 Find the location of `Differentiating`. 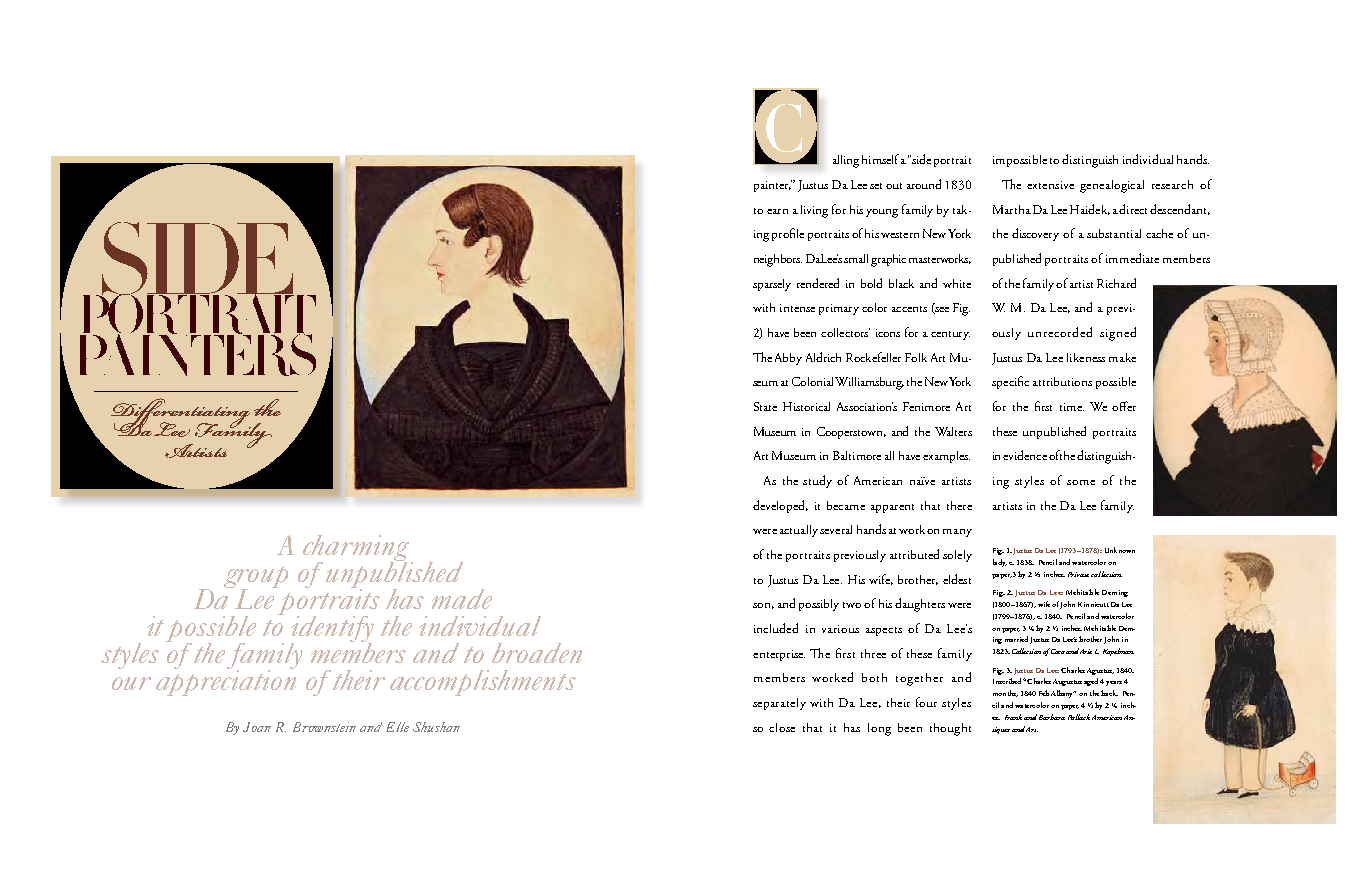

Differentiating is located at coordinates (181, 415).
